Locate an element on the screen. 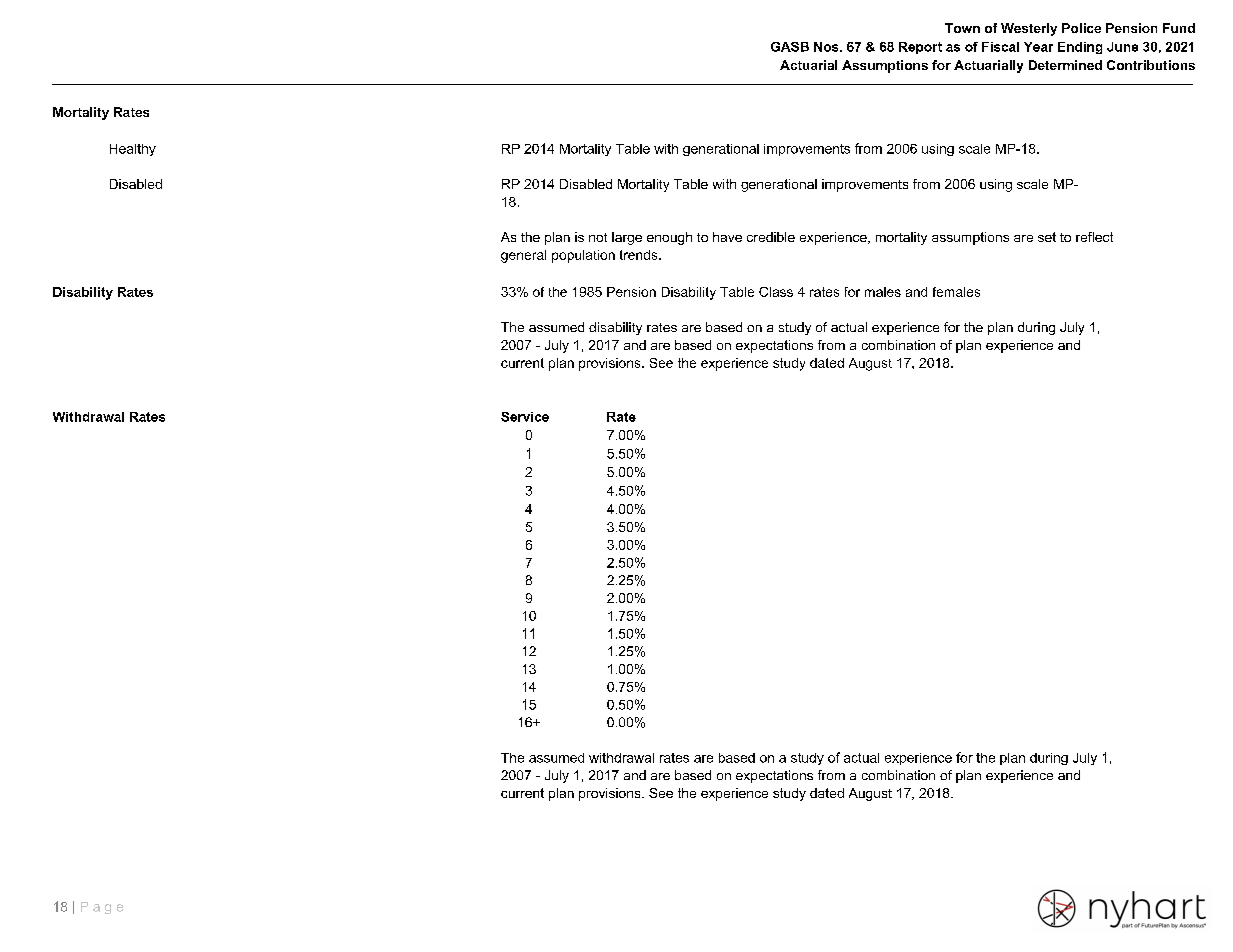 This screenshot has width=1233, height=952. Nos is located at coordinates (827, 47).
